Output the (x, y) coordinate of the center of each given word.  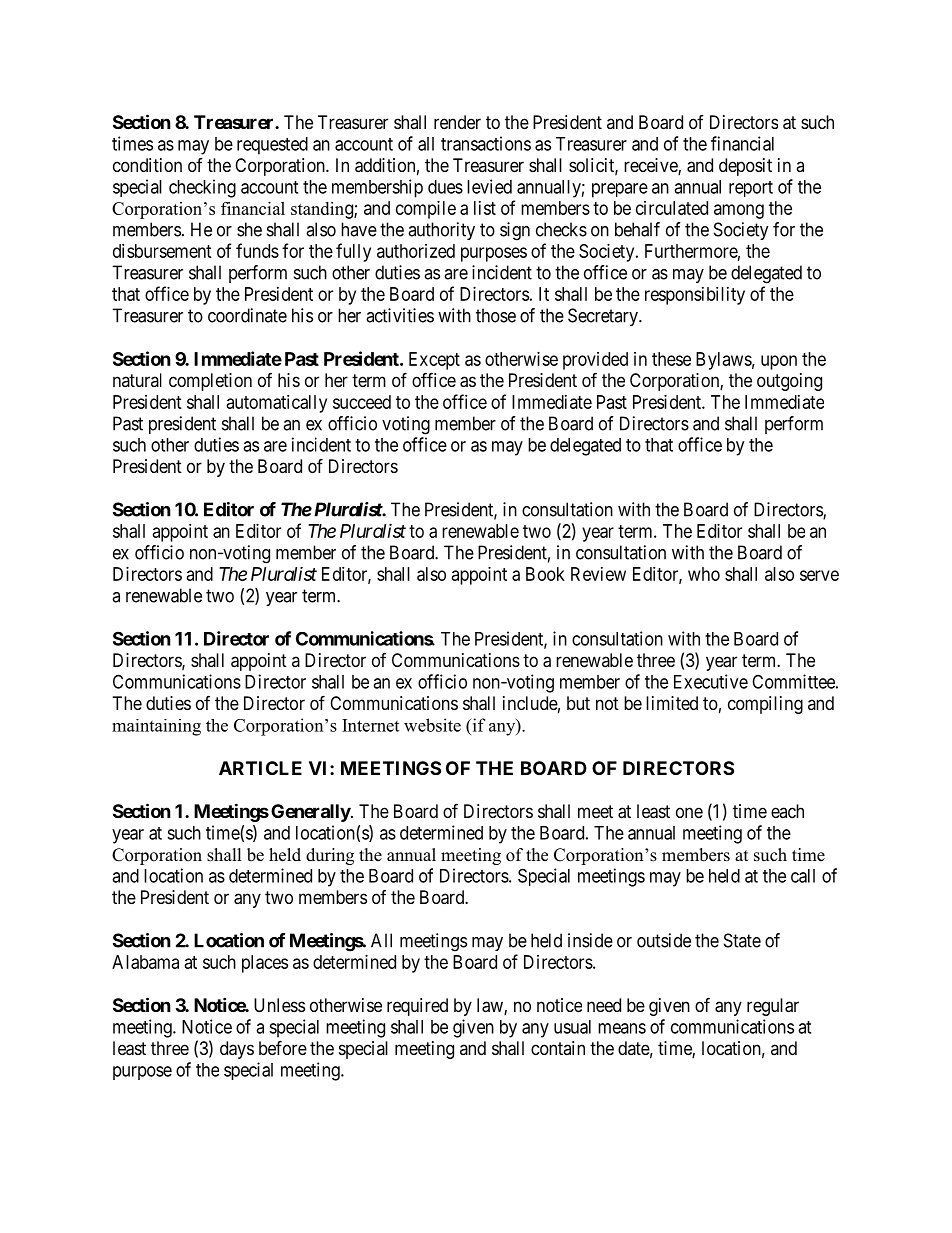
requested (272, 146)
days (237, 1050)
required (417, 1007)
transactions (486, 143)
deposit (745, 167)
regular (773, 1007)
